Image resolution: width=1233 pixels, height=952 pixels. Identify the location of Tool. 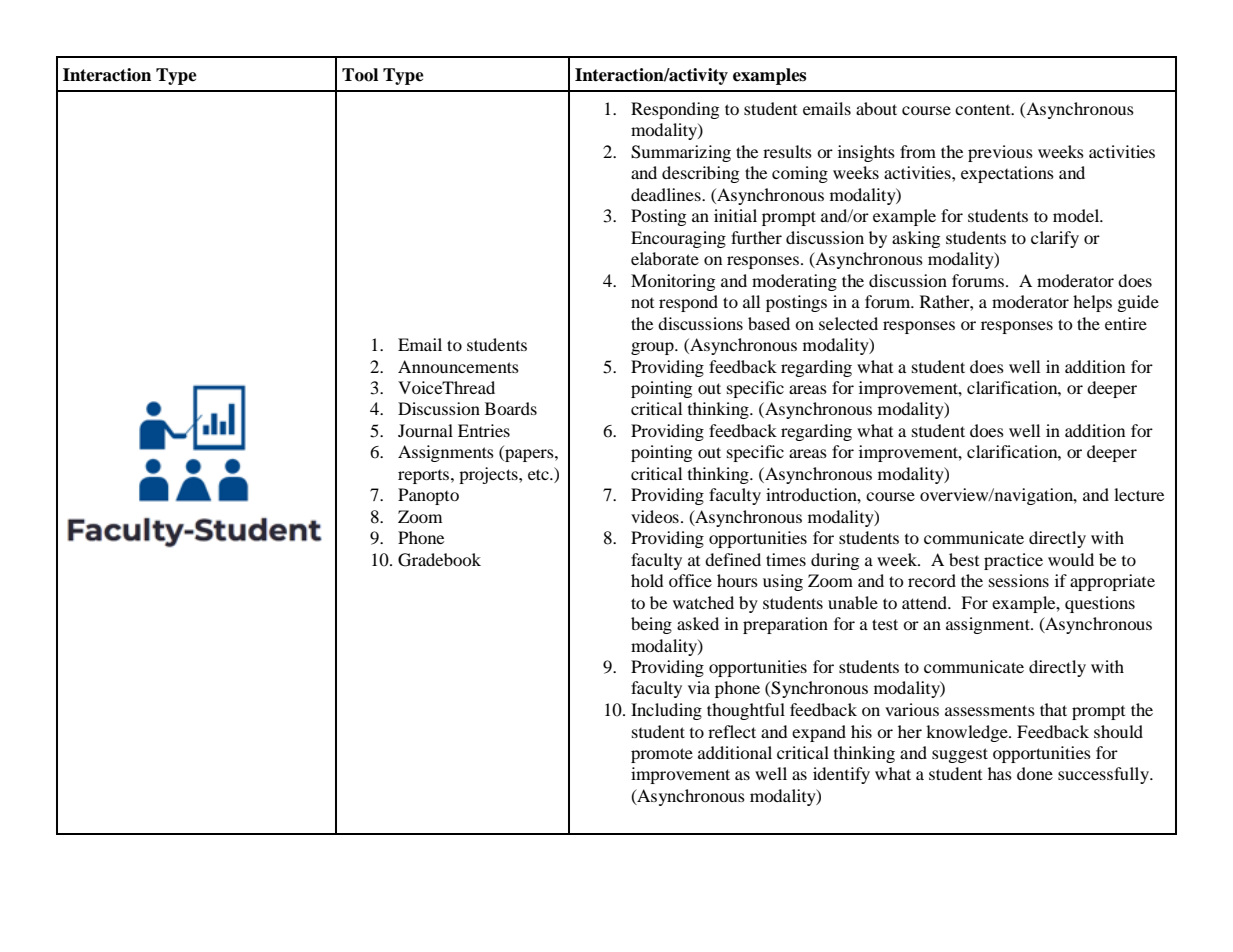
(360, 75).
